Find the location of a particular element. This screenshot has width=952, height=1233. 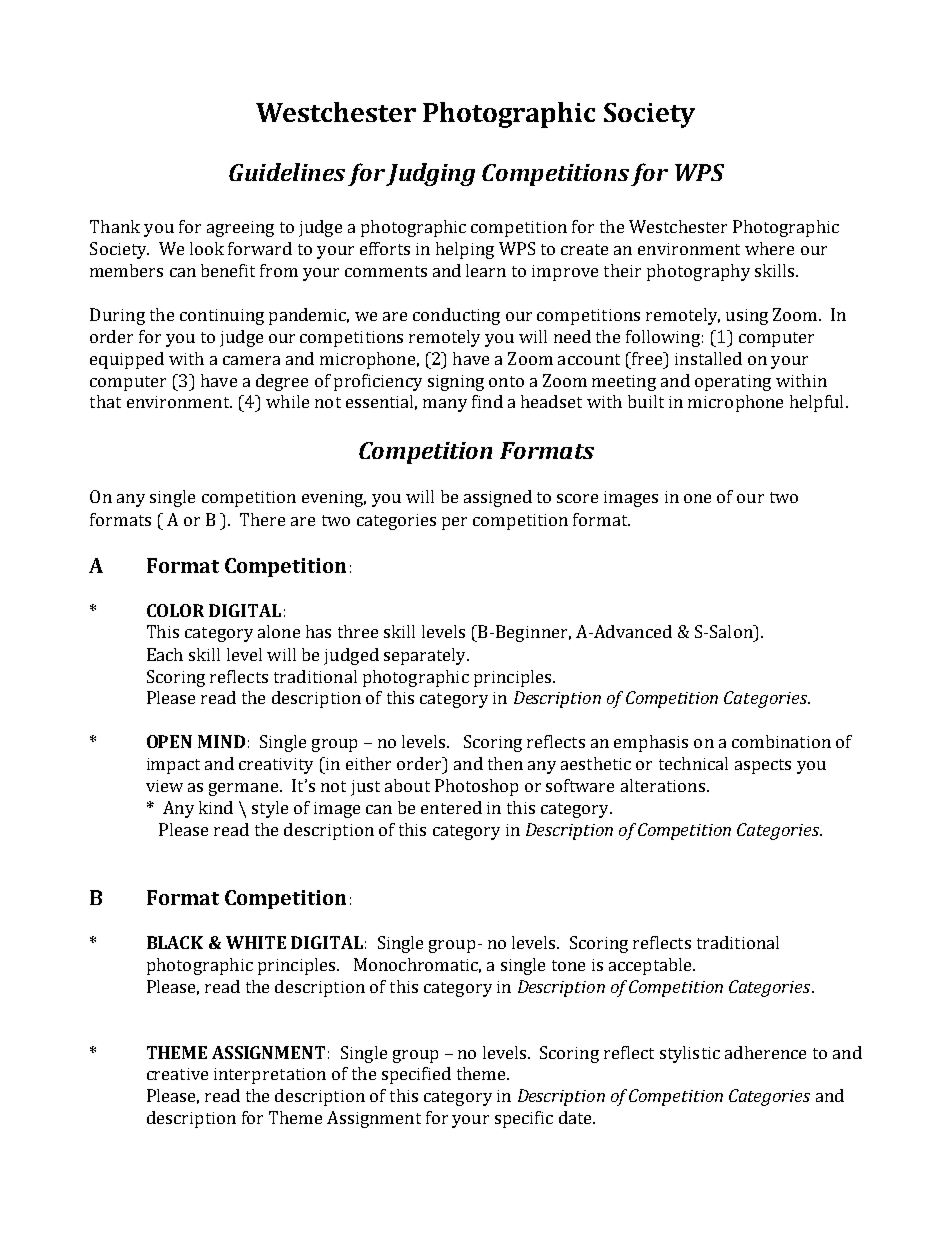

where is located at coordinates (769, 248).
